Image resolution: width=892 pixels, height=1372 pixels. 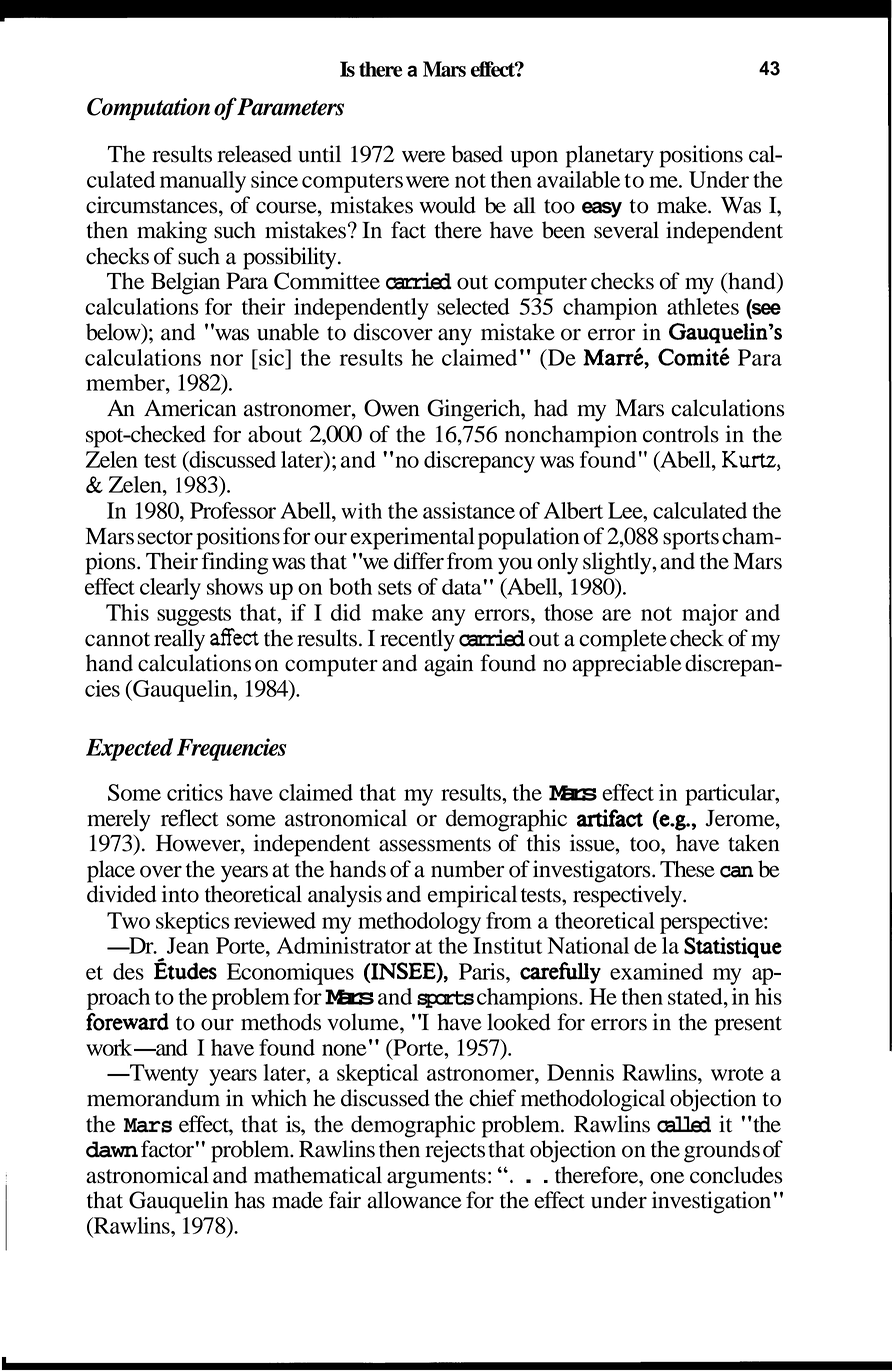 I want to click on has, so click(x=250, y=1200).
